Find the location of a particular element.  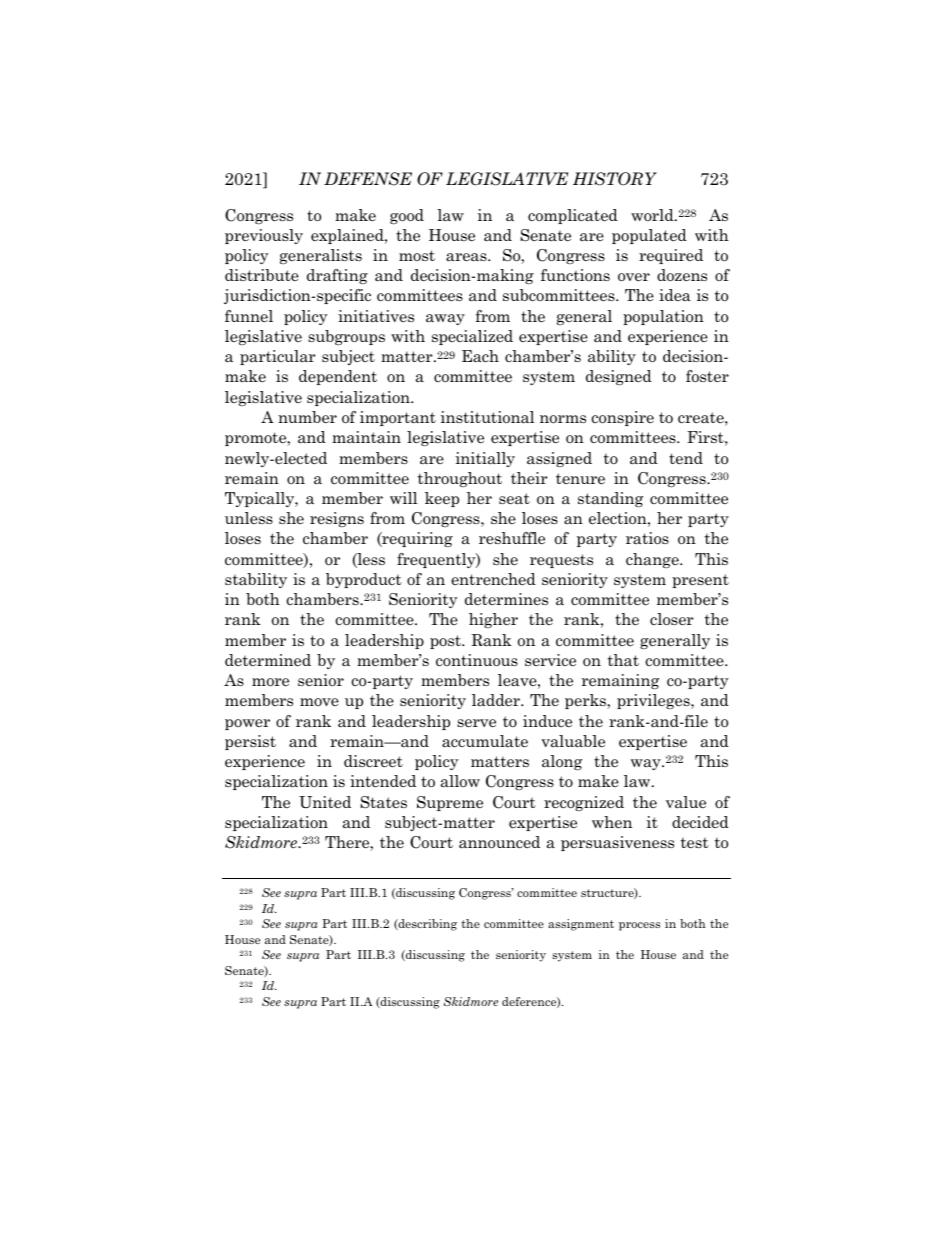

resigns is located at coordinates (337, 519).
